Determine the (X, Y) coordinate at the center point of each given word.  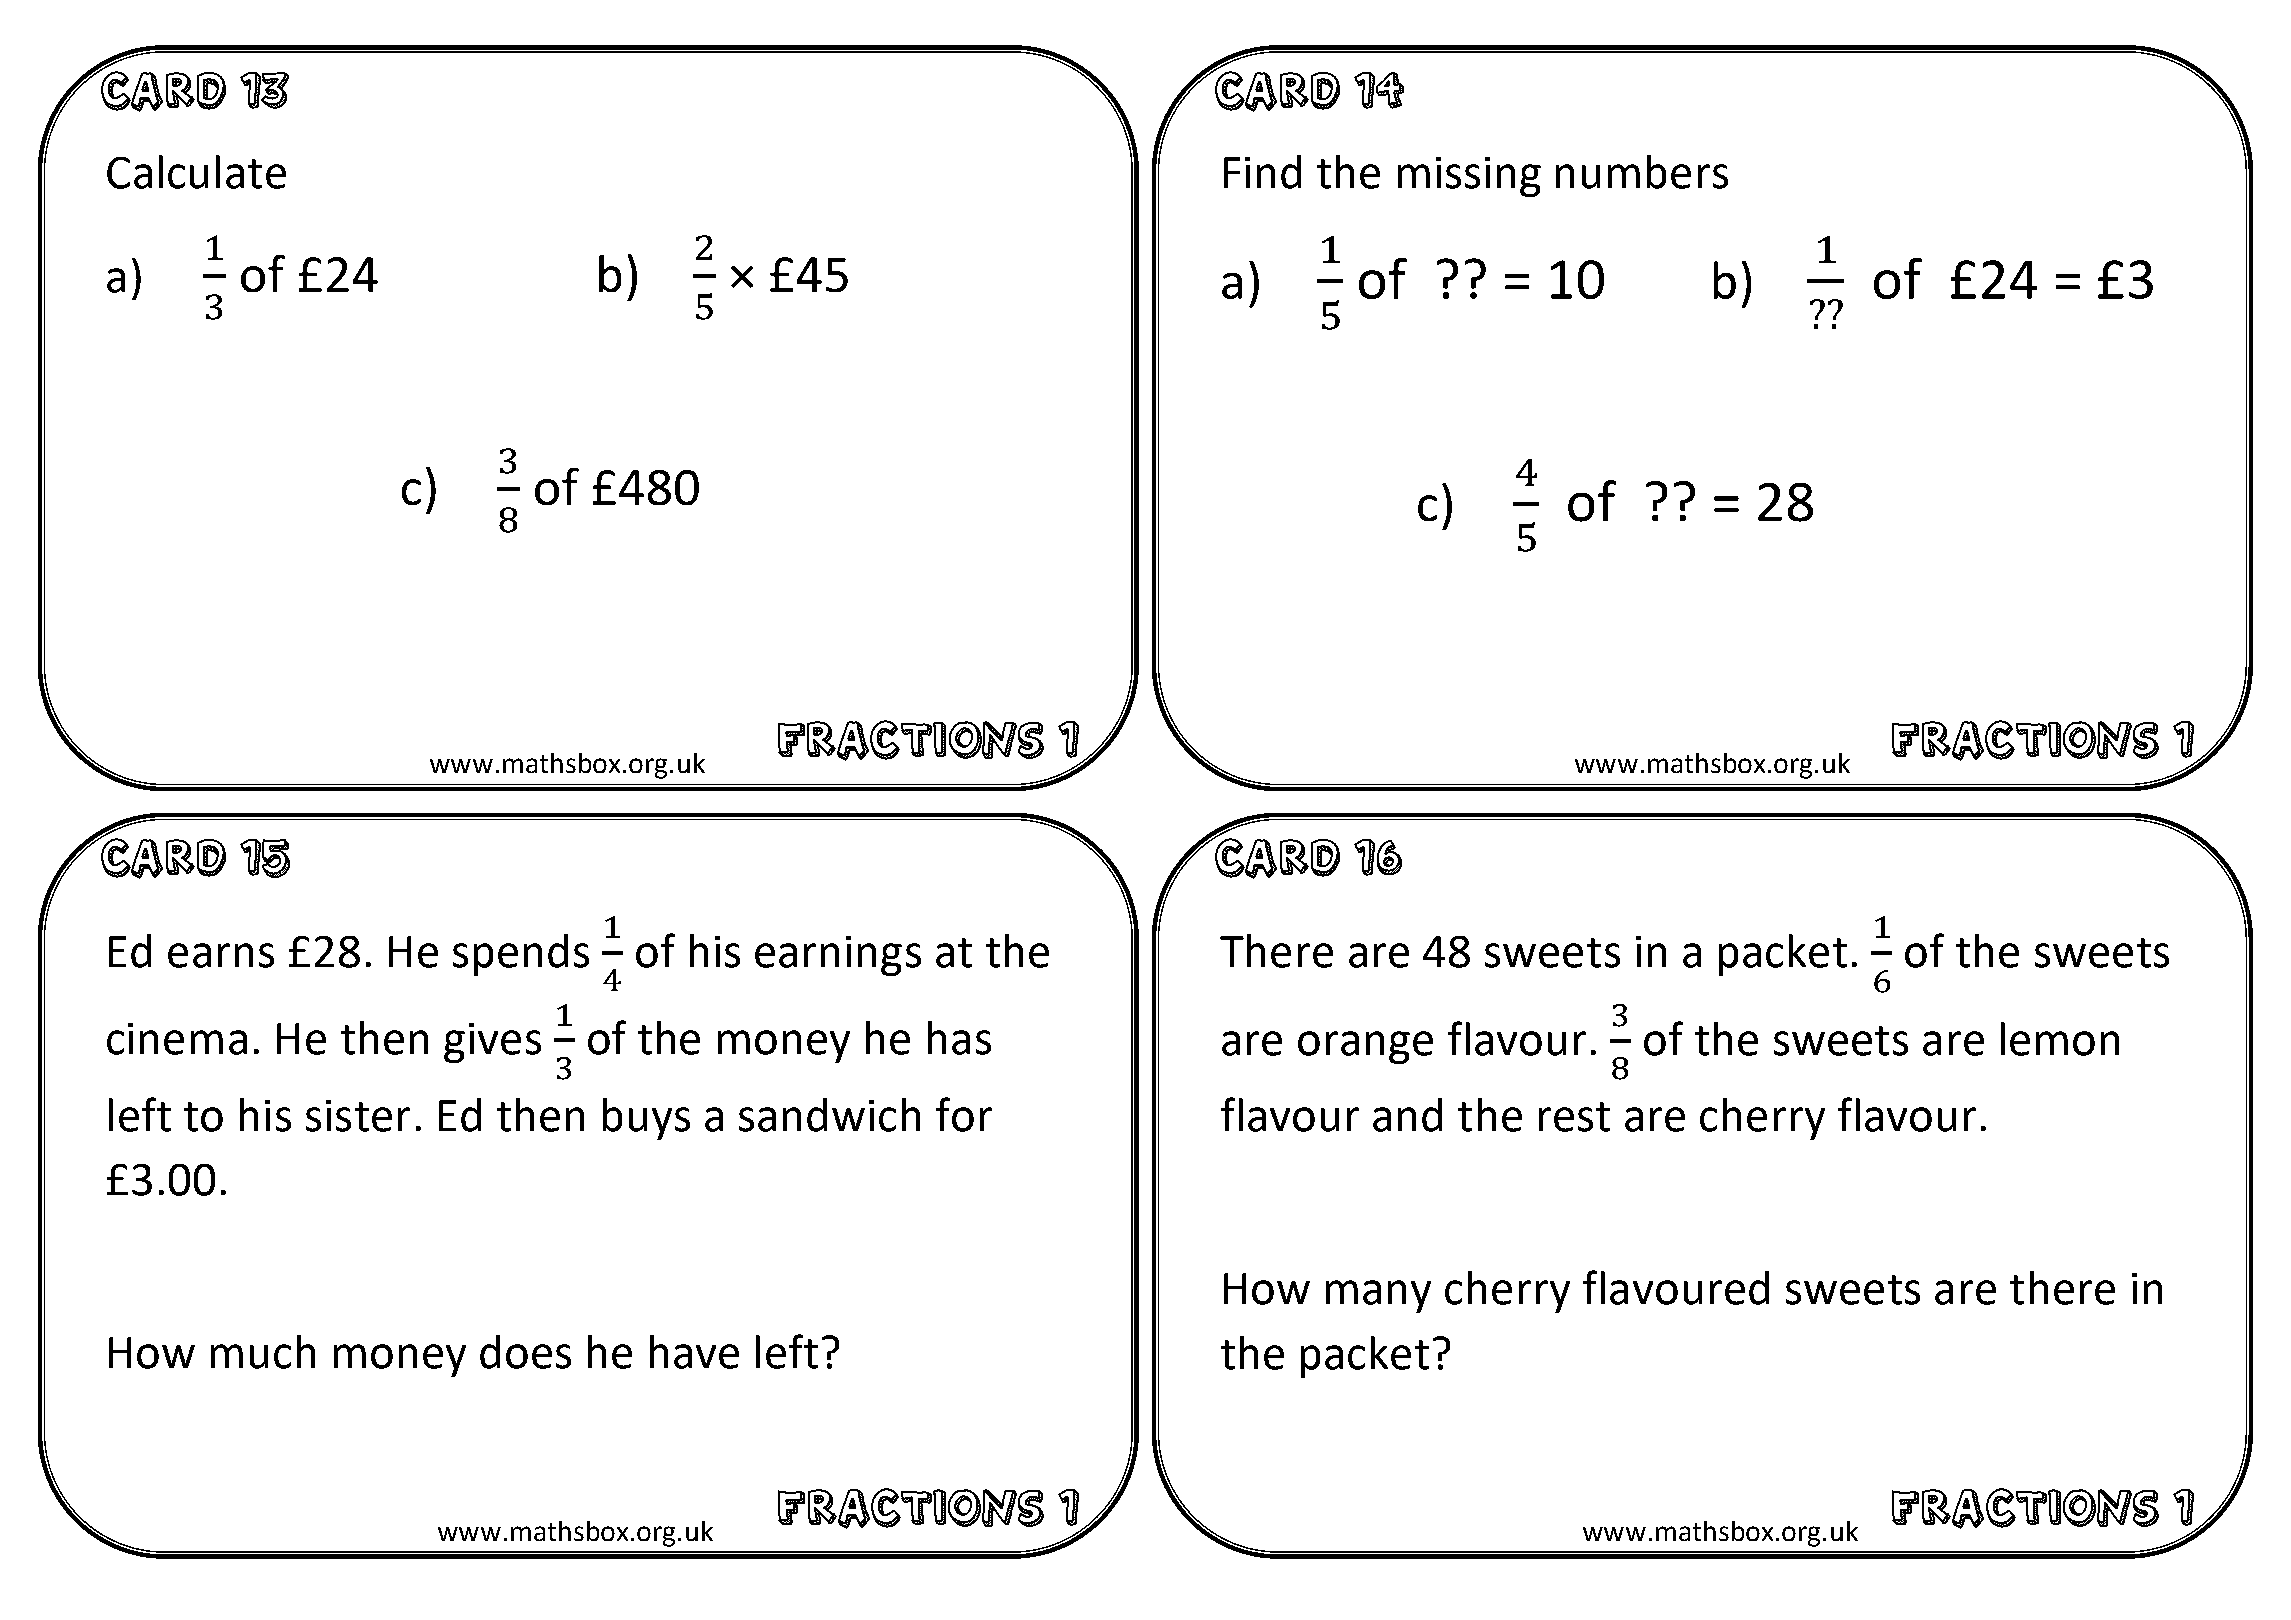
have (694, 1352)
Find (1262, 172)
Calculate (196, 172)
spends (521, 955)
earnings (838, 956)
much (263, 1352)
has (959, 1038)
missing (1469, 177)
